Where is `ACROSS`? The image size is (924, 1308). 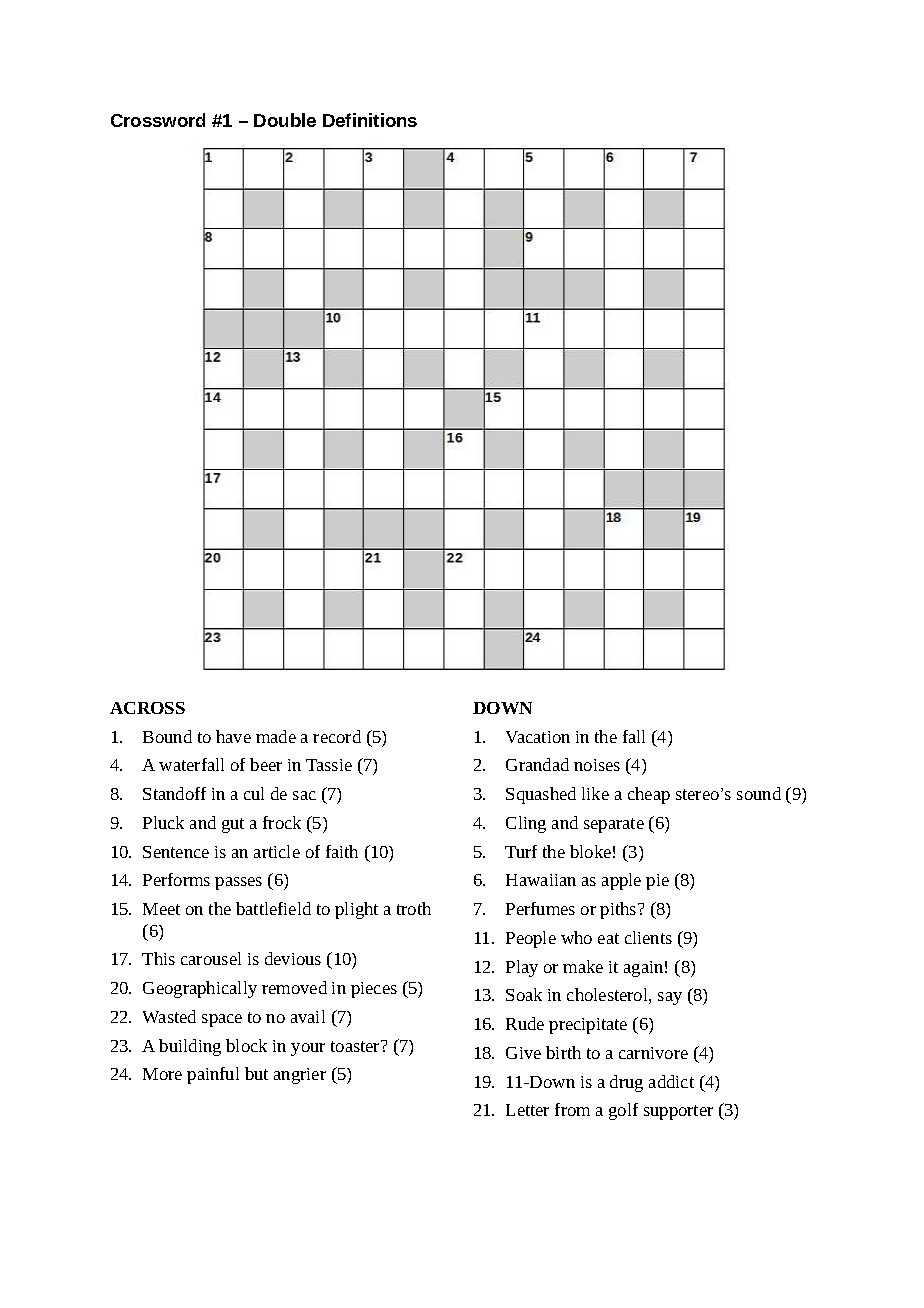 ACROSS is located at coordinates (147, 708).
